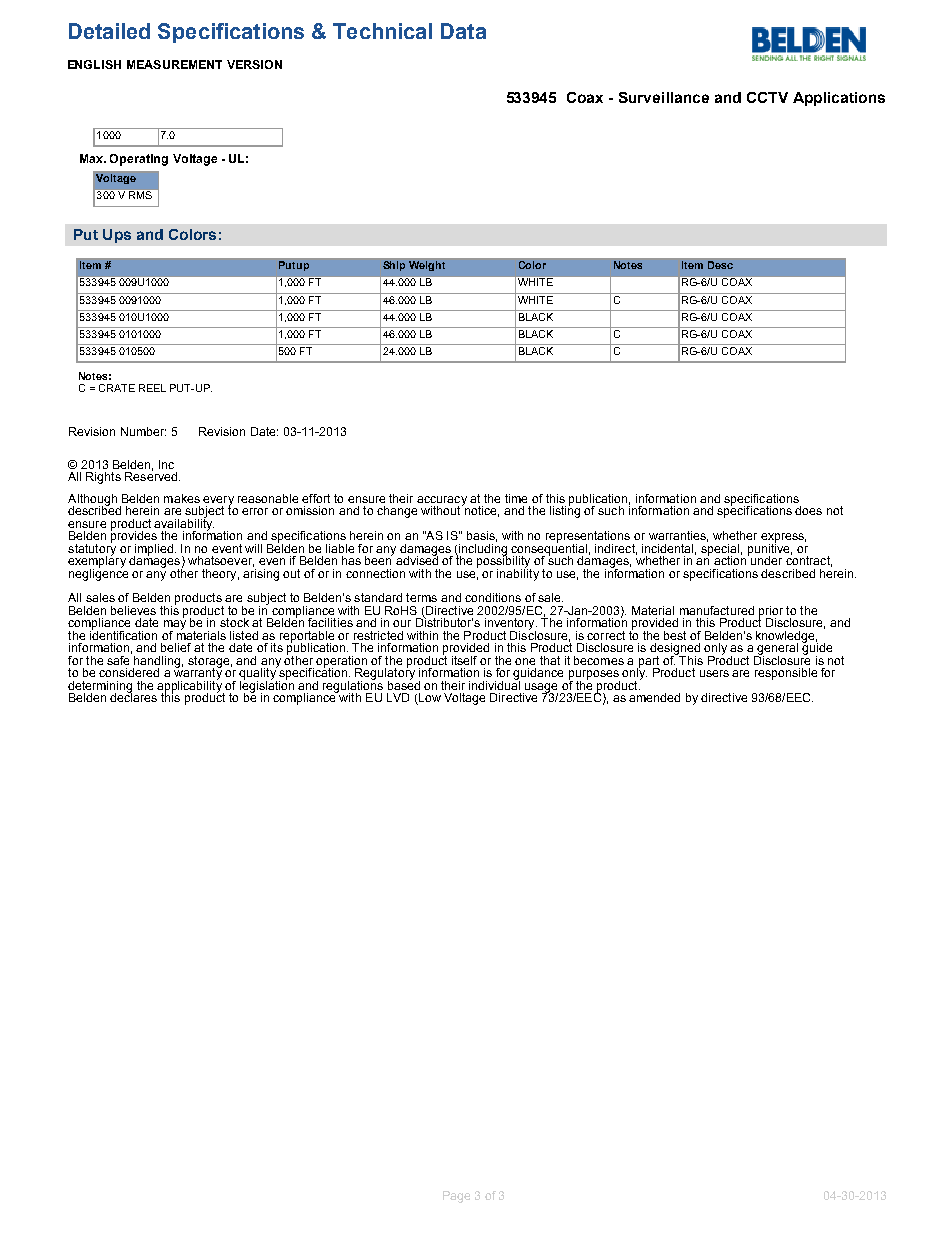 The image size is (952, 1233). I want to click on Data, so click(463, 31).
